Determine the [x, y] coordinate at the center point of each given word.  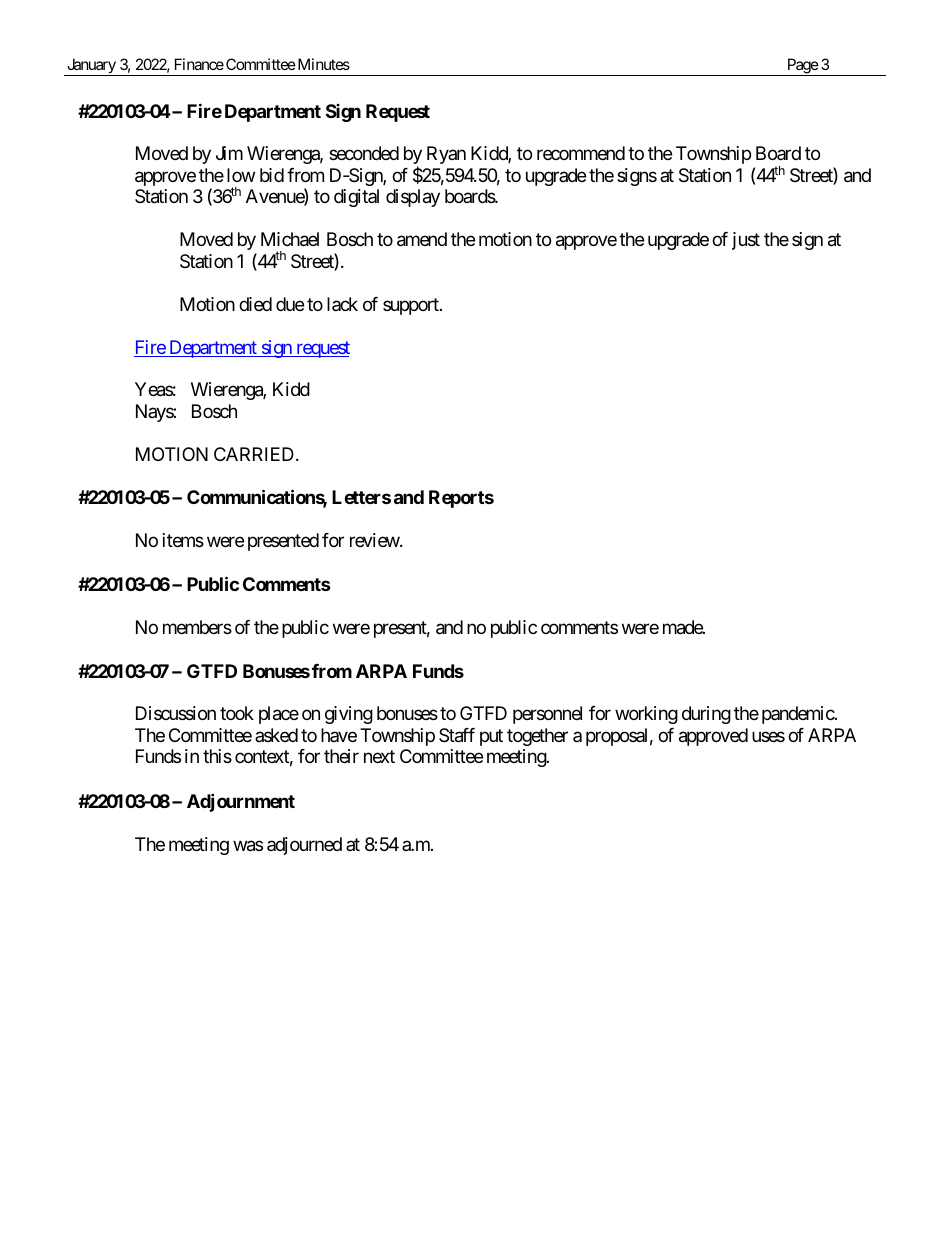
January [91, 67]
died [255, 304]
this [217, 756]
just [746, 241]
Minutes [322, 64]
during [706, 715]
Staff [457, 735]
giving [349, 715]
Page [802, 67]
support [412, 306]
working [646, 715]
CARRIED [254, 454]
